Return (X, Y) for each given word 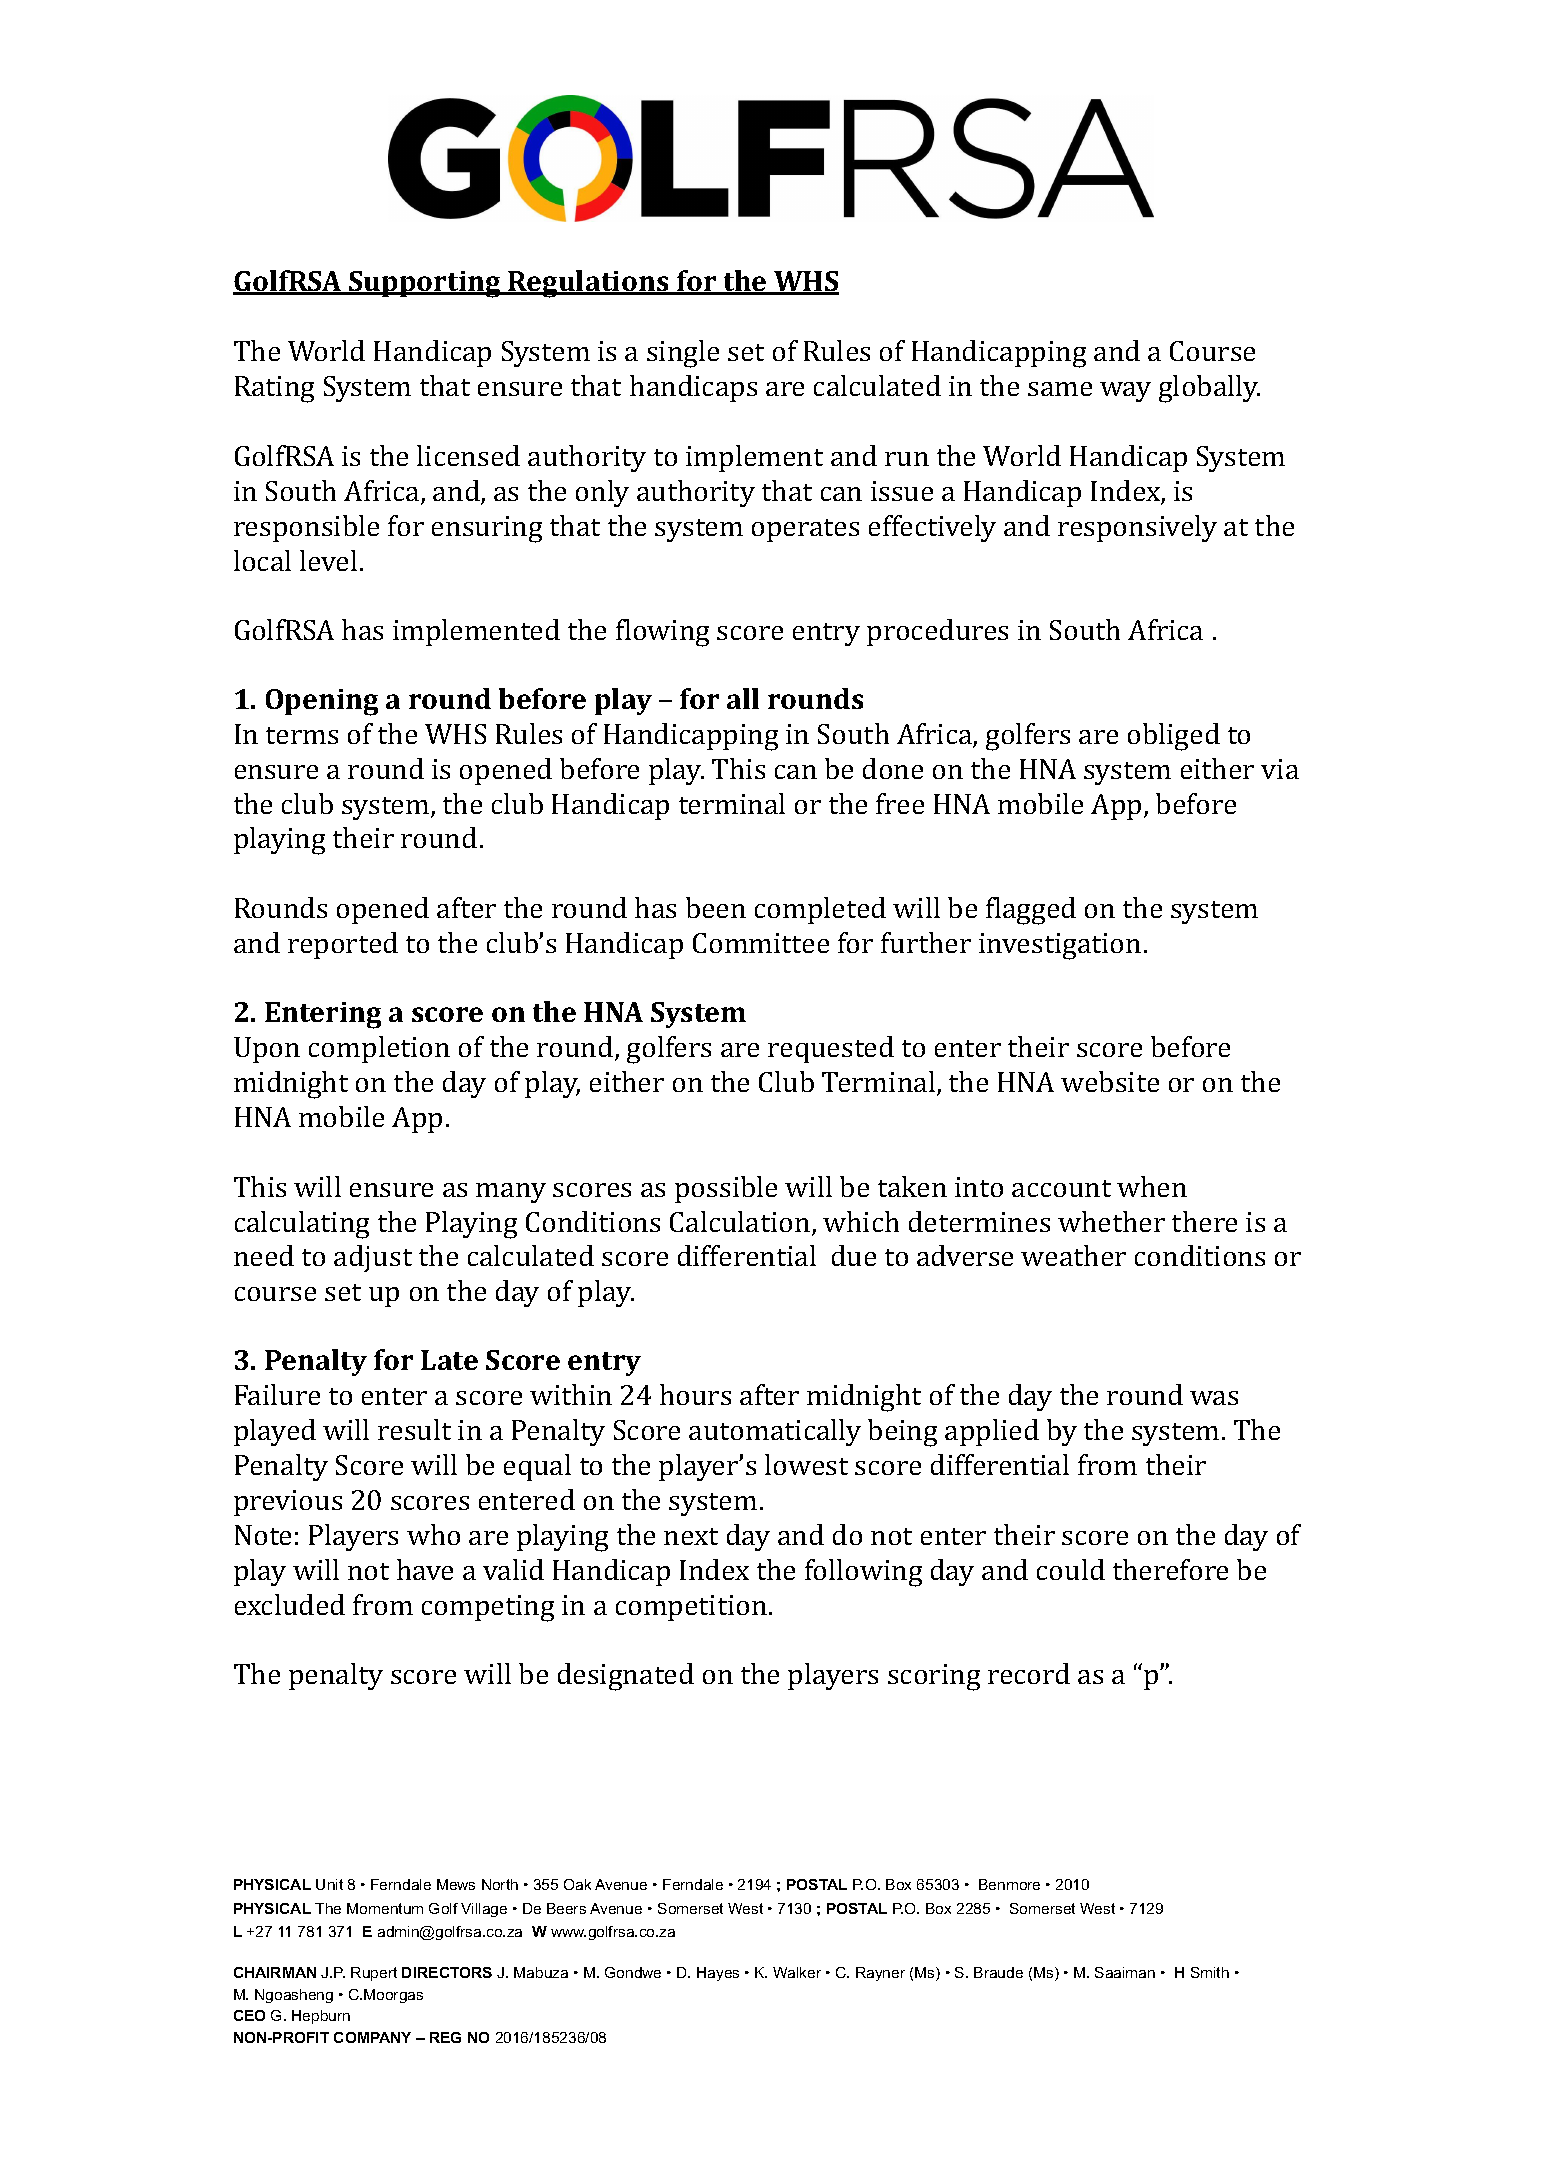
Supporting (425, 284)
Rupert (374, 1974)
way (1125, 392)
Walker (797, 1972)
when (1152, 1186)
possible (726, 1189)
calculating (302, 1225)
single (683, 354)
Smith (1210, 1972)
